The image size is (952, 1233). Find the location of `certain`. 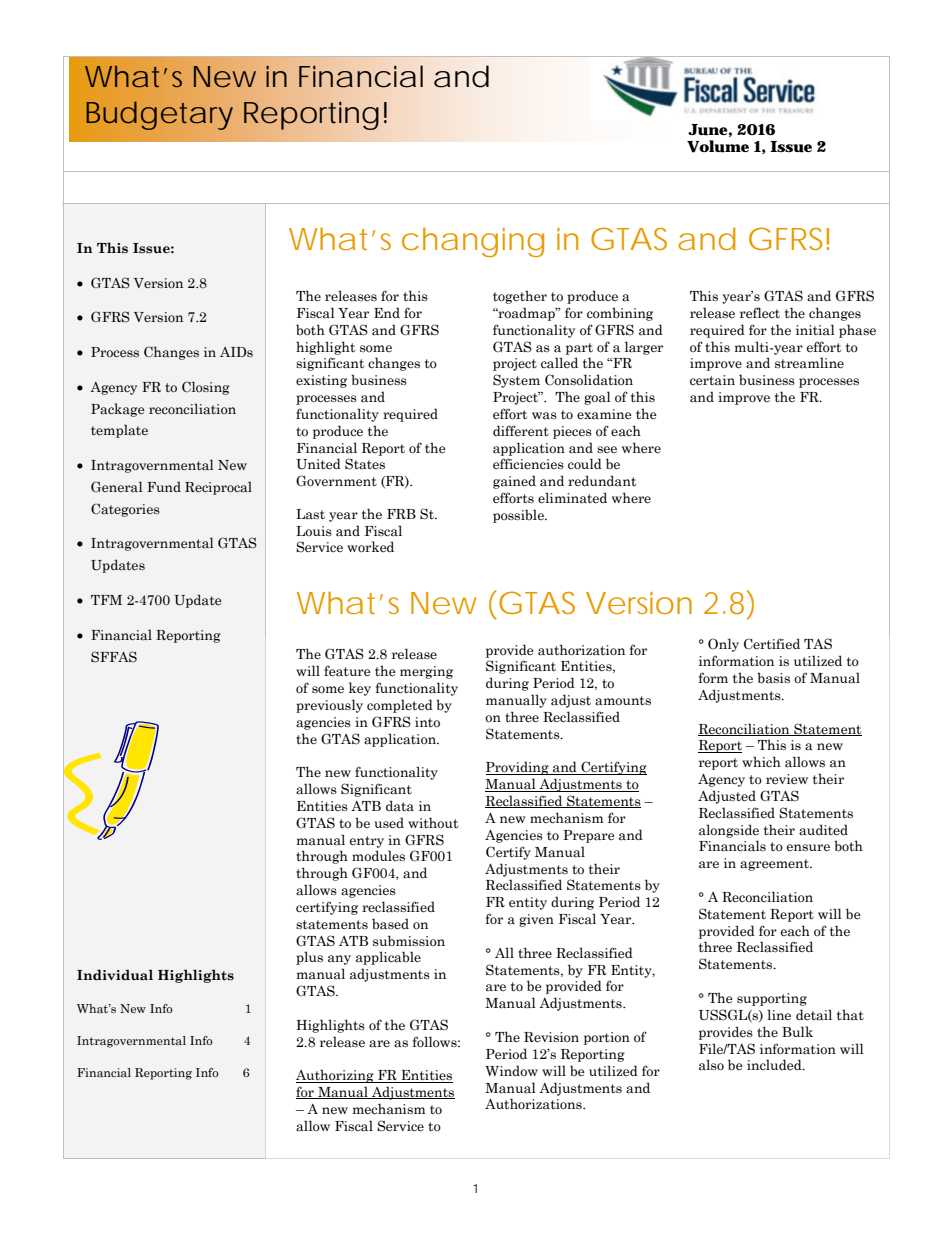

certain is located at coordinates (712, 380).
